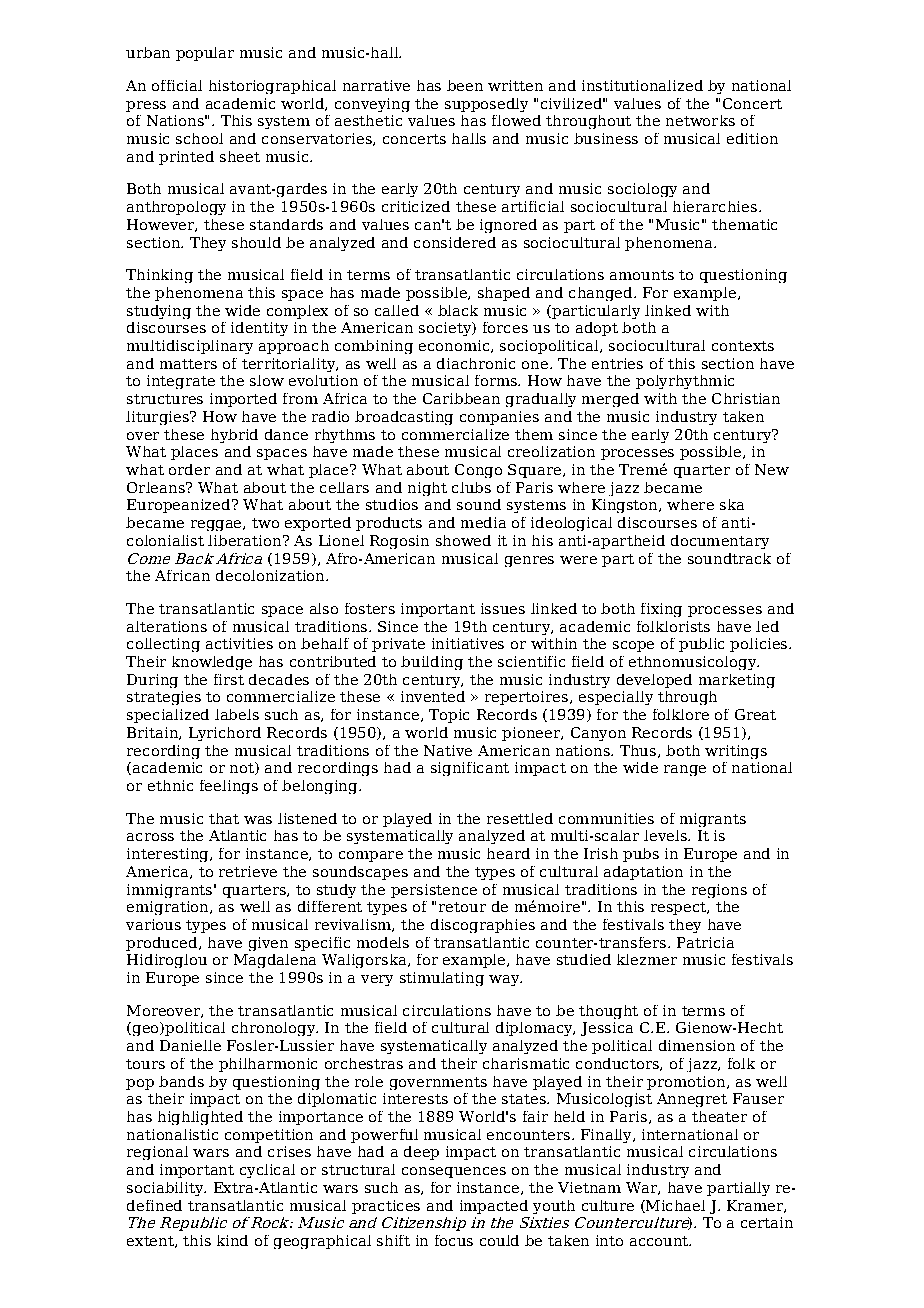  I want to click on retour, so click(462, 907).
